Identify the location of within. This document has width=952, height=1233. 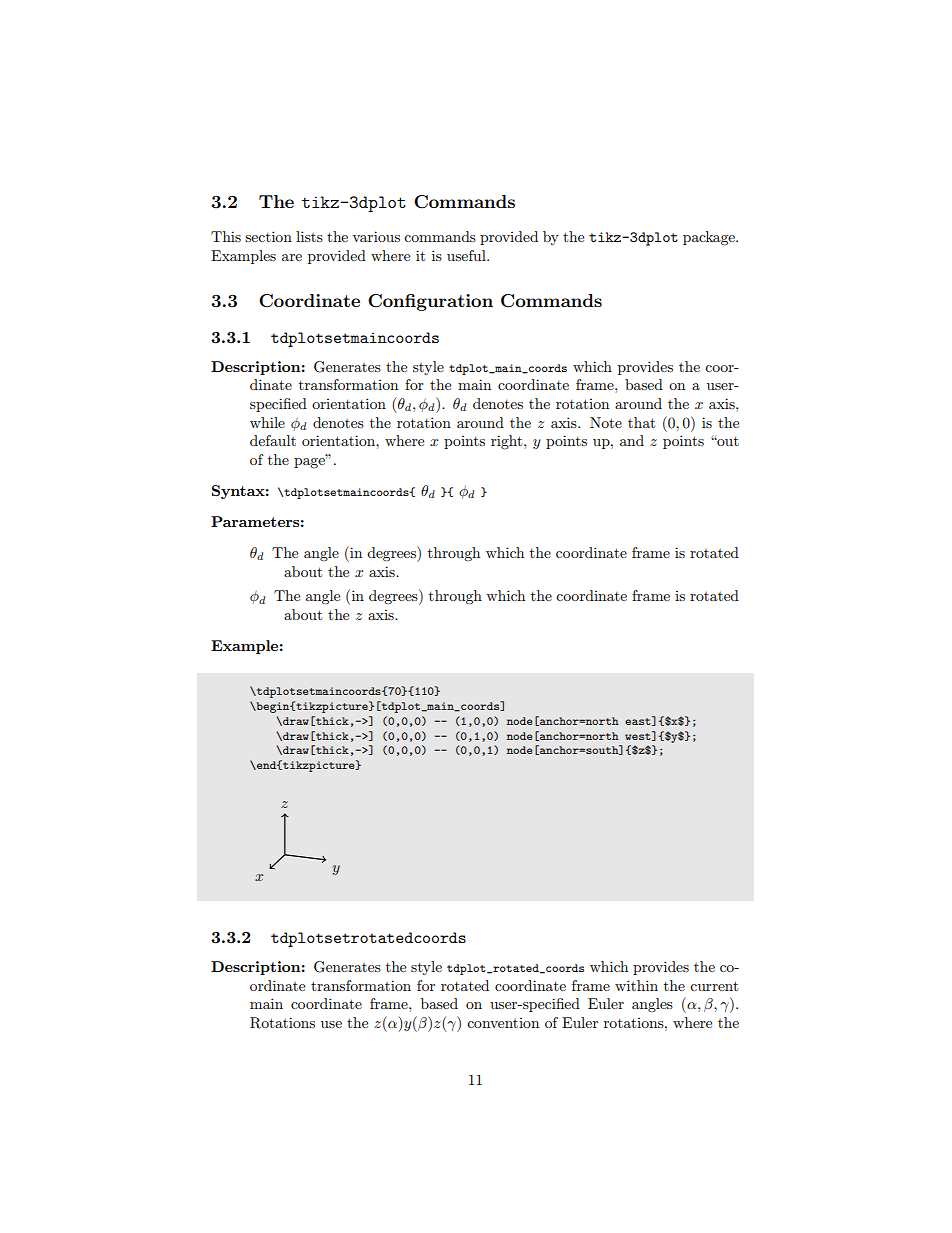
(636, 985).
